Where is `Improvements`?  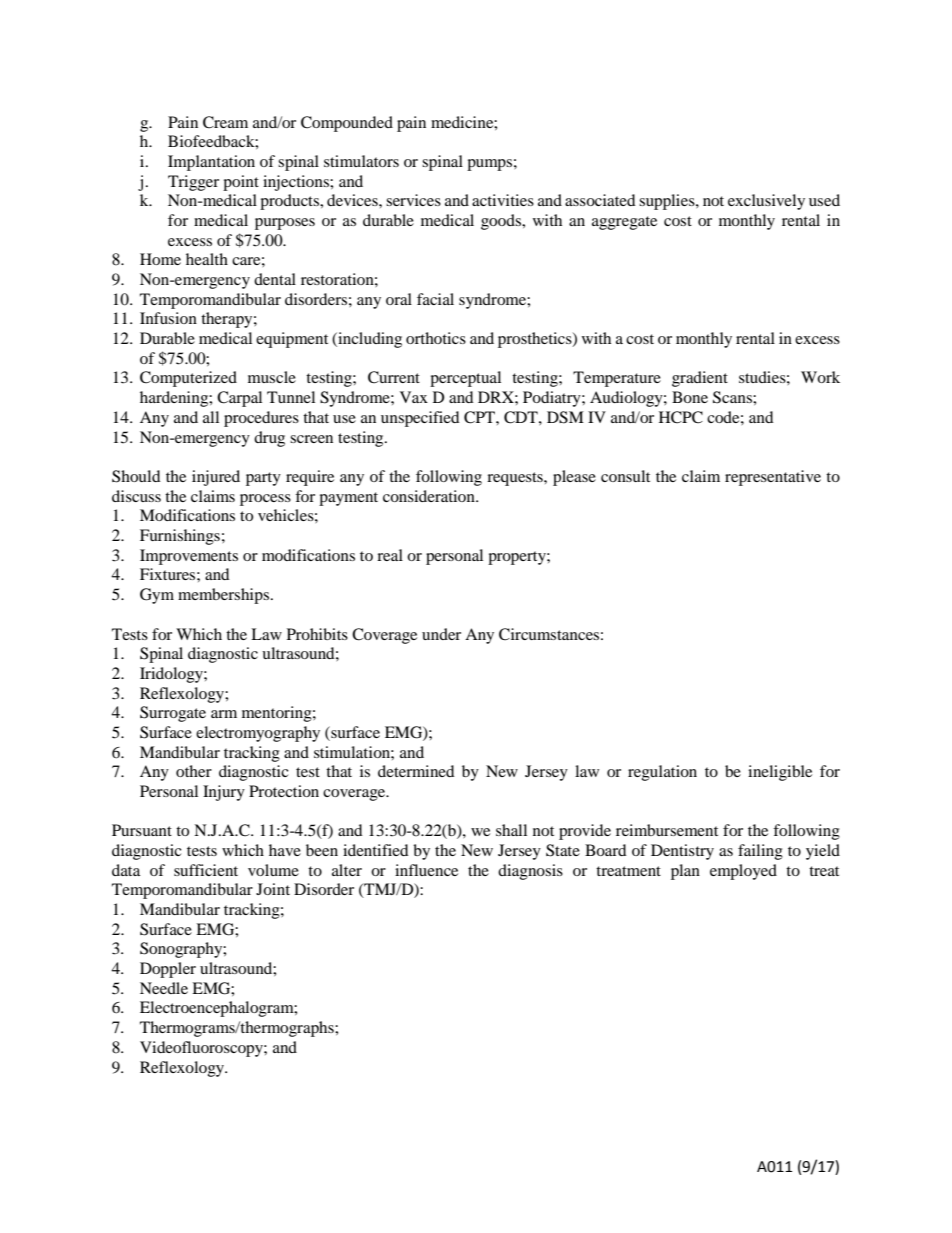
Improvements is located at coordinates (189, 557).
